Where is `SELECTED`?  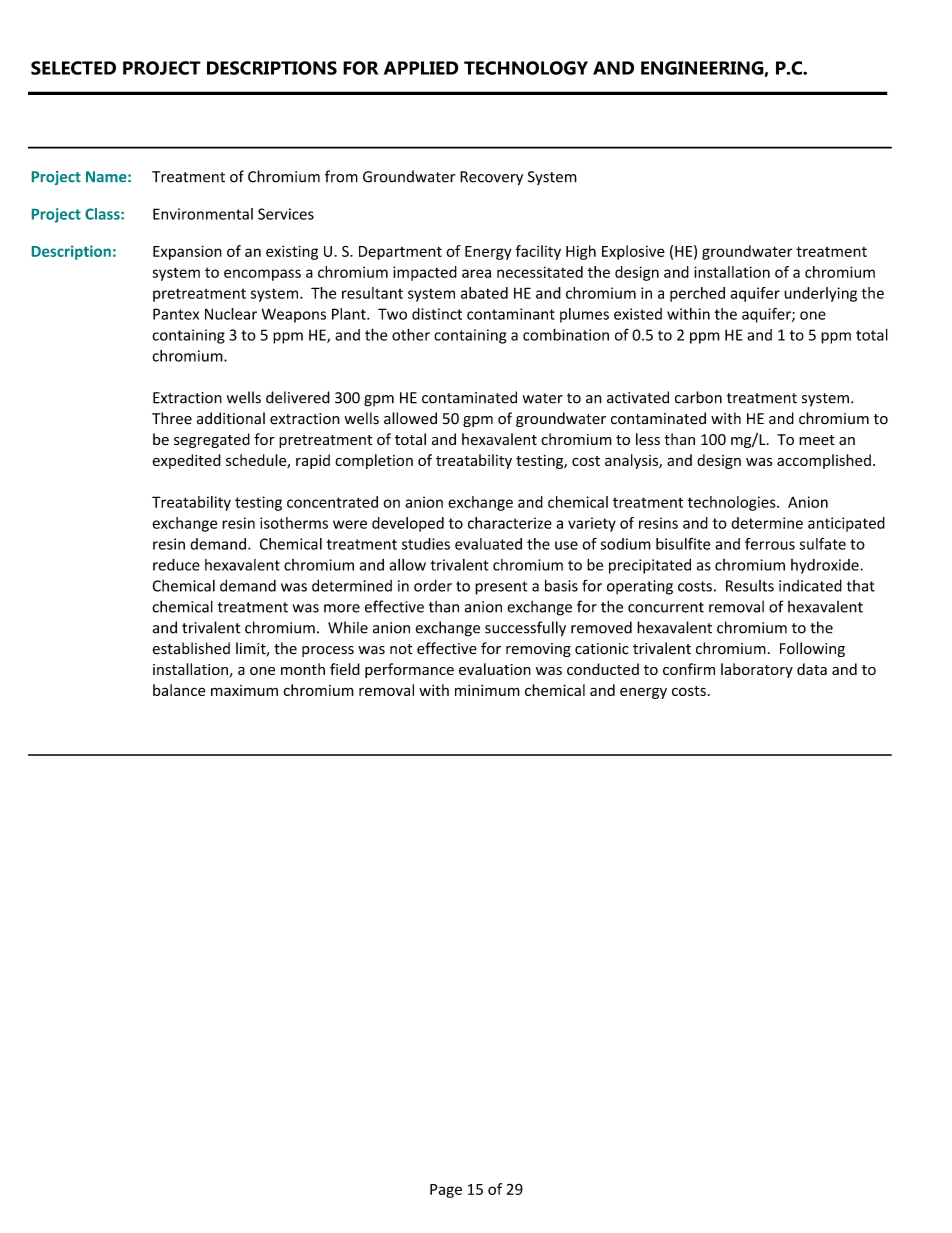
SELECTED is located at coordinates (73, 68).
